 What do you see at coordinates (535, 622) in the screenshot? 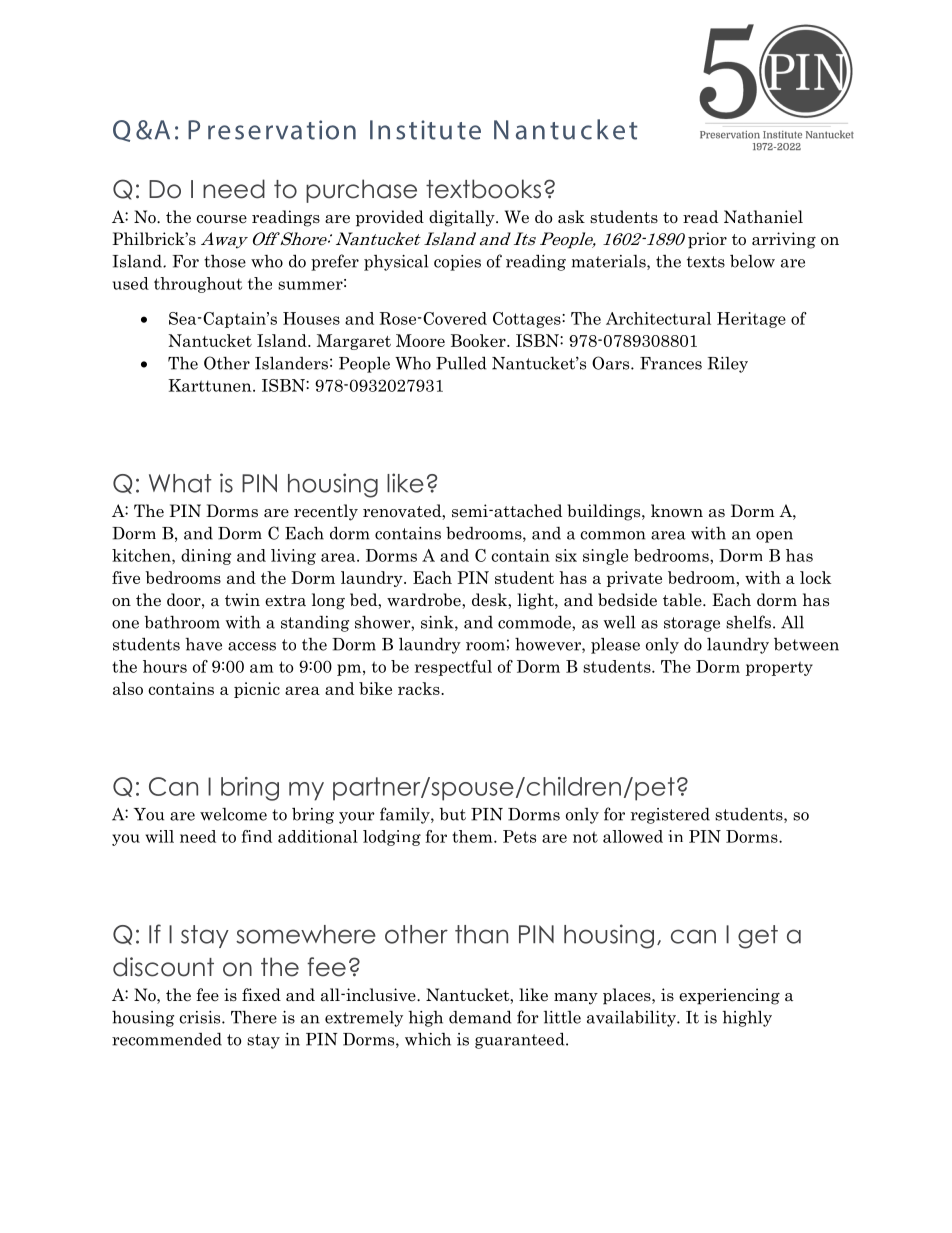
I see `commode` at bounding box center [535, 622].
